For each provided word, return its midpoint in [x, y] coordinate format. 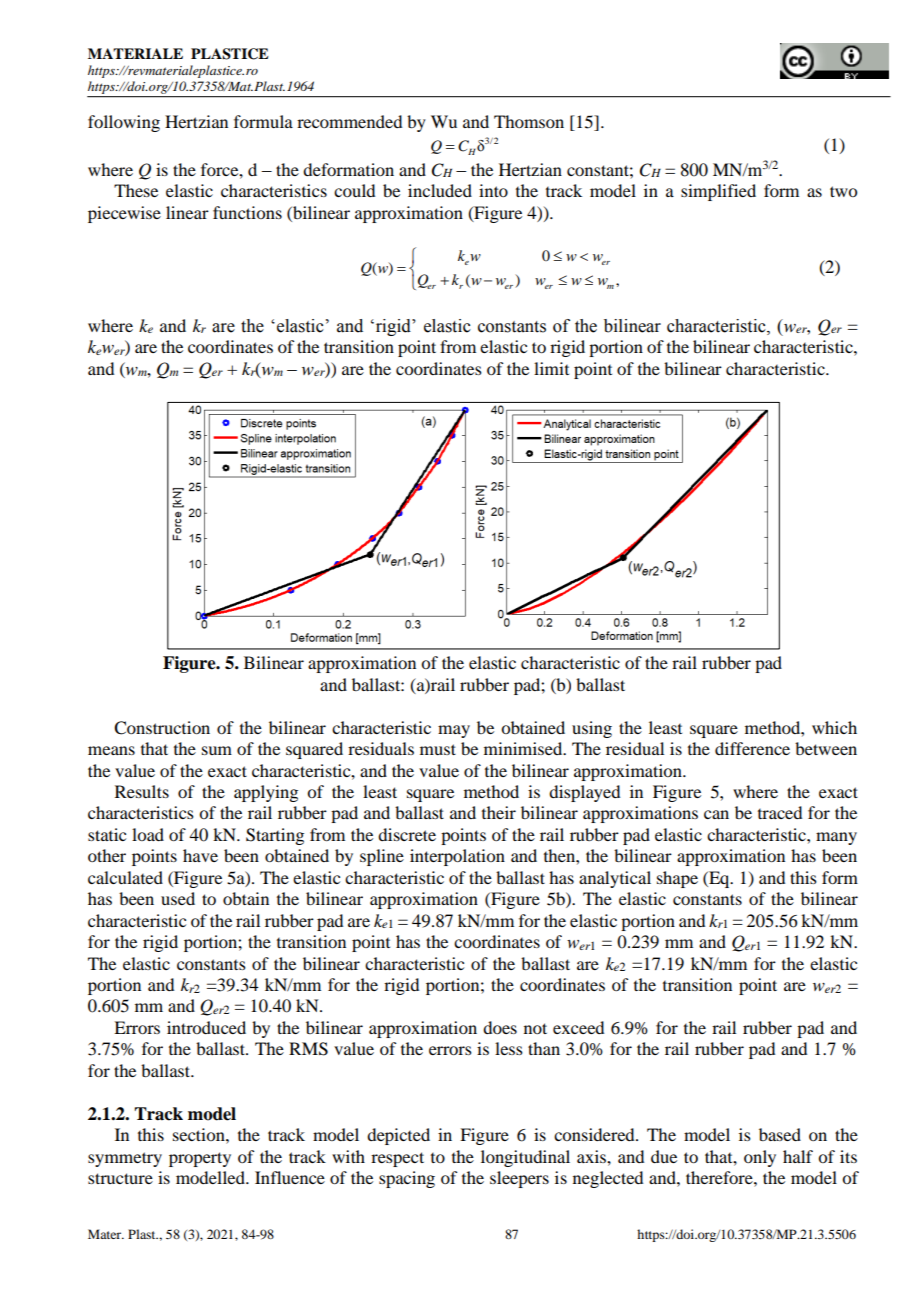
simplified [718, 192]
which [834, 727]
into [493, 190]
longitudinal [525, 1158]
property [200, 1159]
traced [780, 812]
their [499, 812]
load [148, 834]
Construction [162, 728]
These [136, 190]
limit [551, 368]
